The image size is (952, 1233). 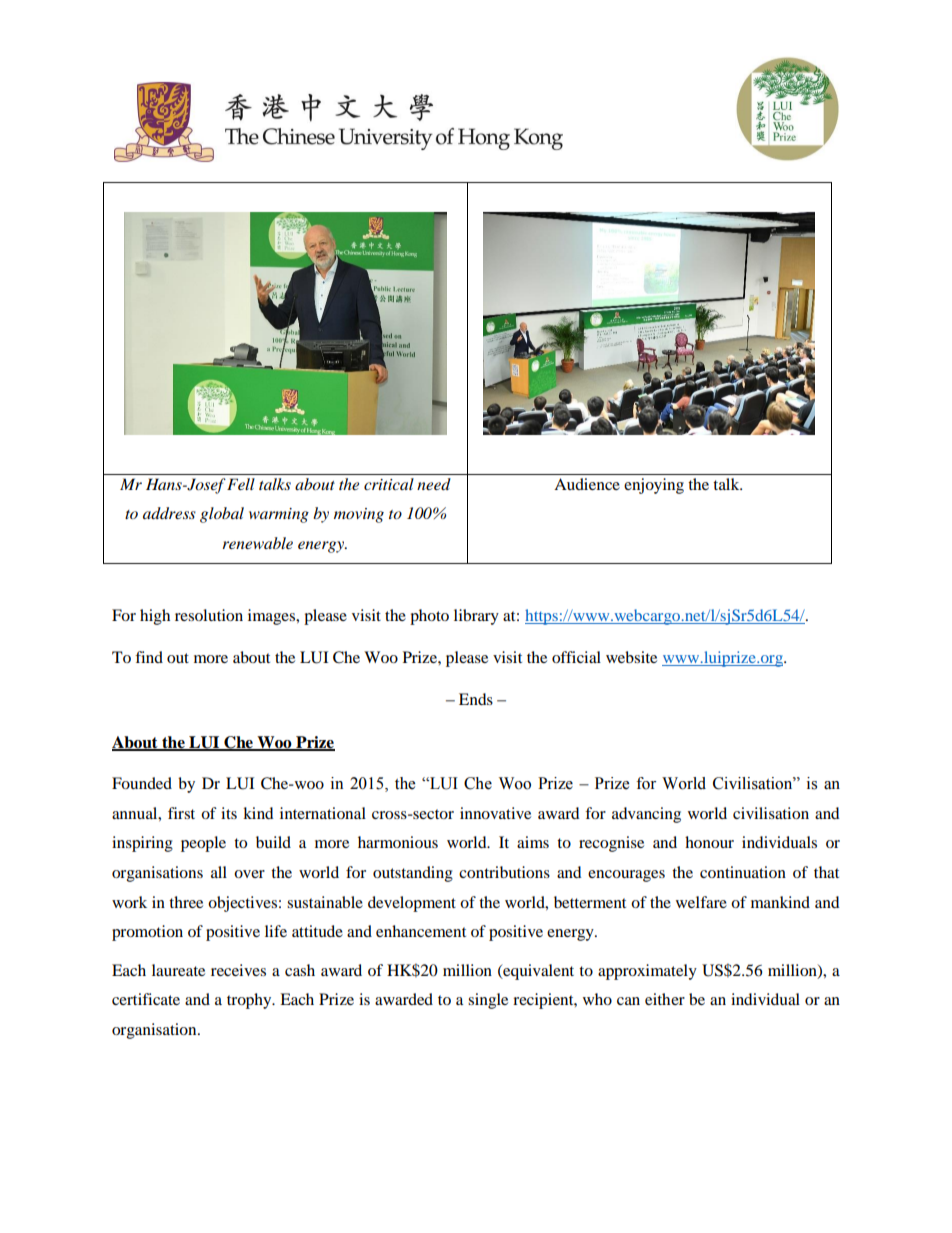 I want to click on official, so click(x=576, y=657).
